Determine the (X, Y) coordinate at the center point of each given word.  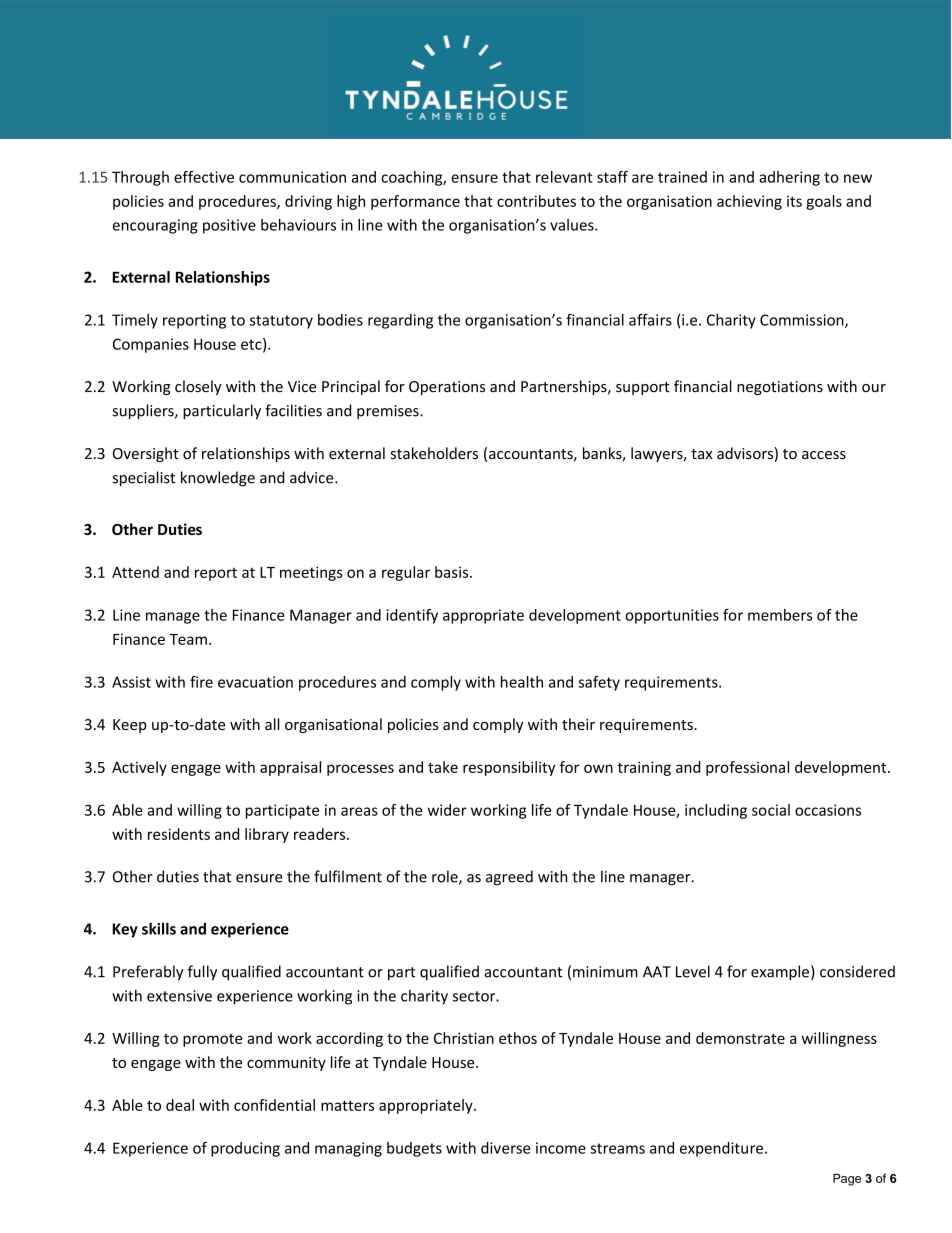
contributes (536, 201)
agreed (509, 878)
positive (229, 226)
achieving (749, 202)
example (780, 973)
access (824, 455)
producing (245, 1149)
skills (159, 928)
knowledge (218, 479)
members (780, 615)
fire (201, 682)
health (522, 682)
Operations (447, 388)
